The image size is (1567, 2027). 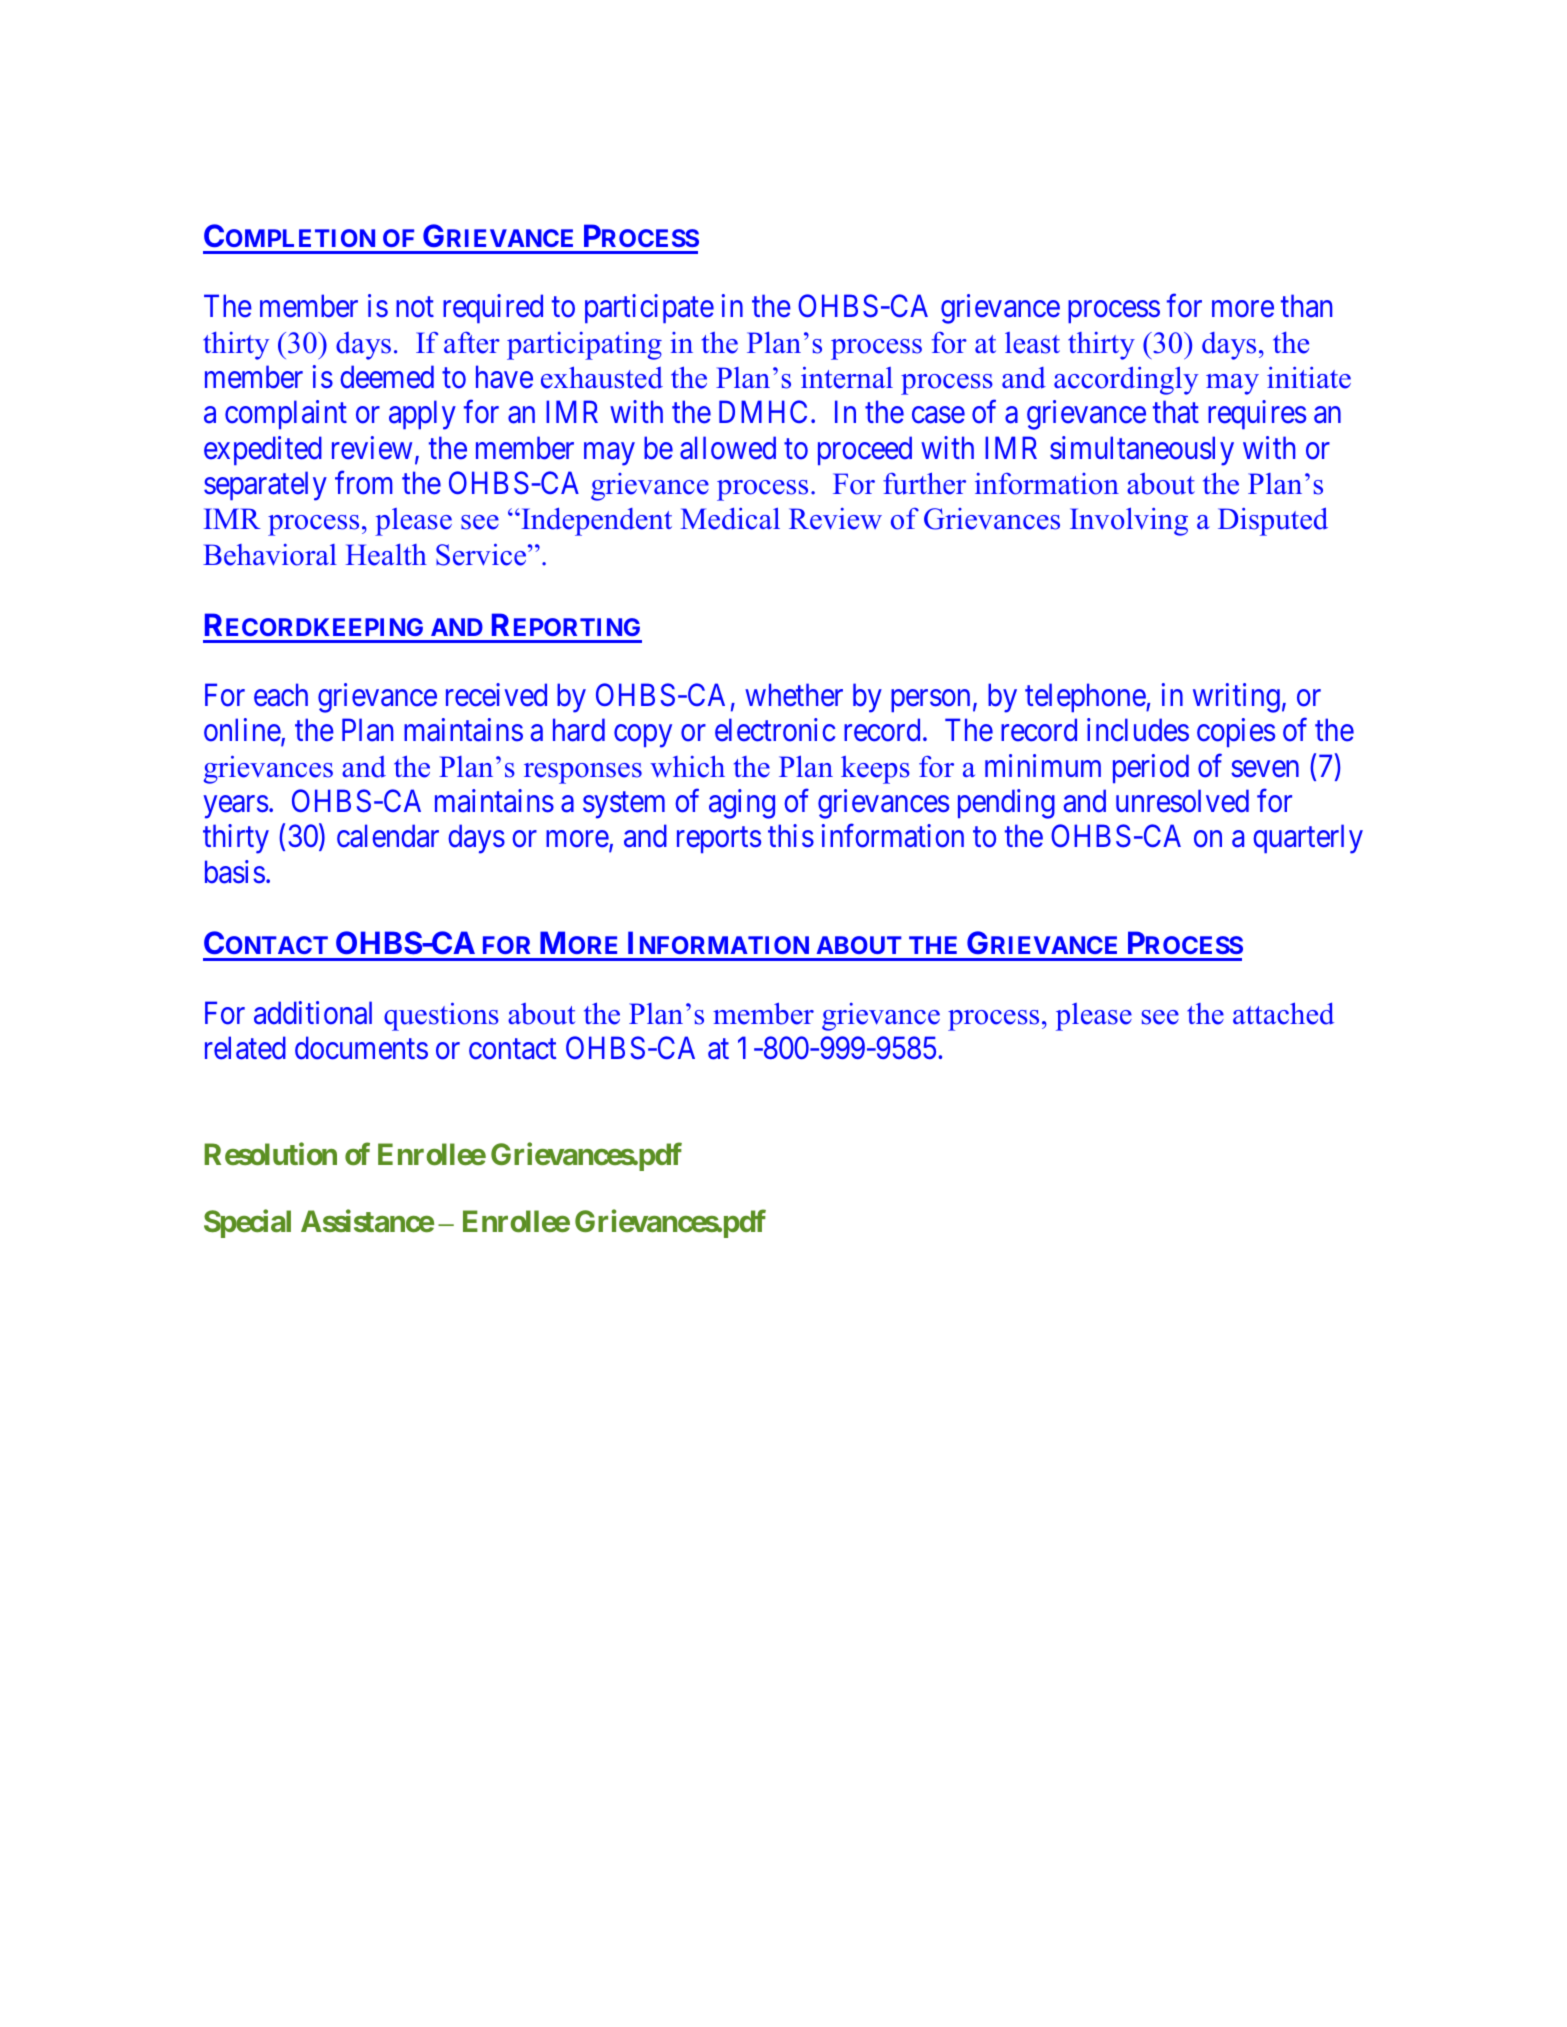 What do you see at coordinates (1126, 380) in the image?
I see `accordingly` at bounding box center [1126, 380].
